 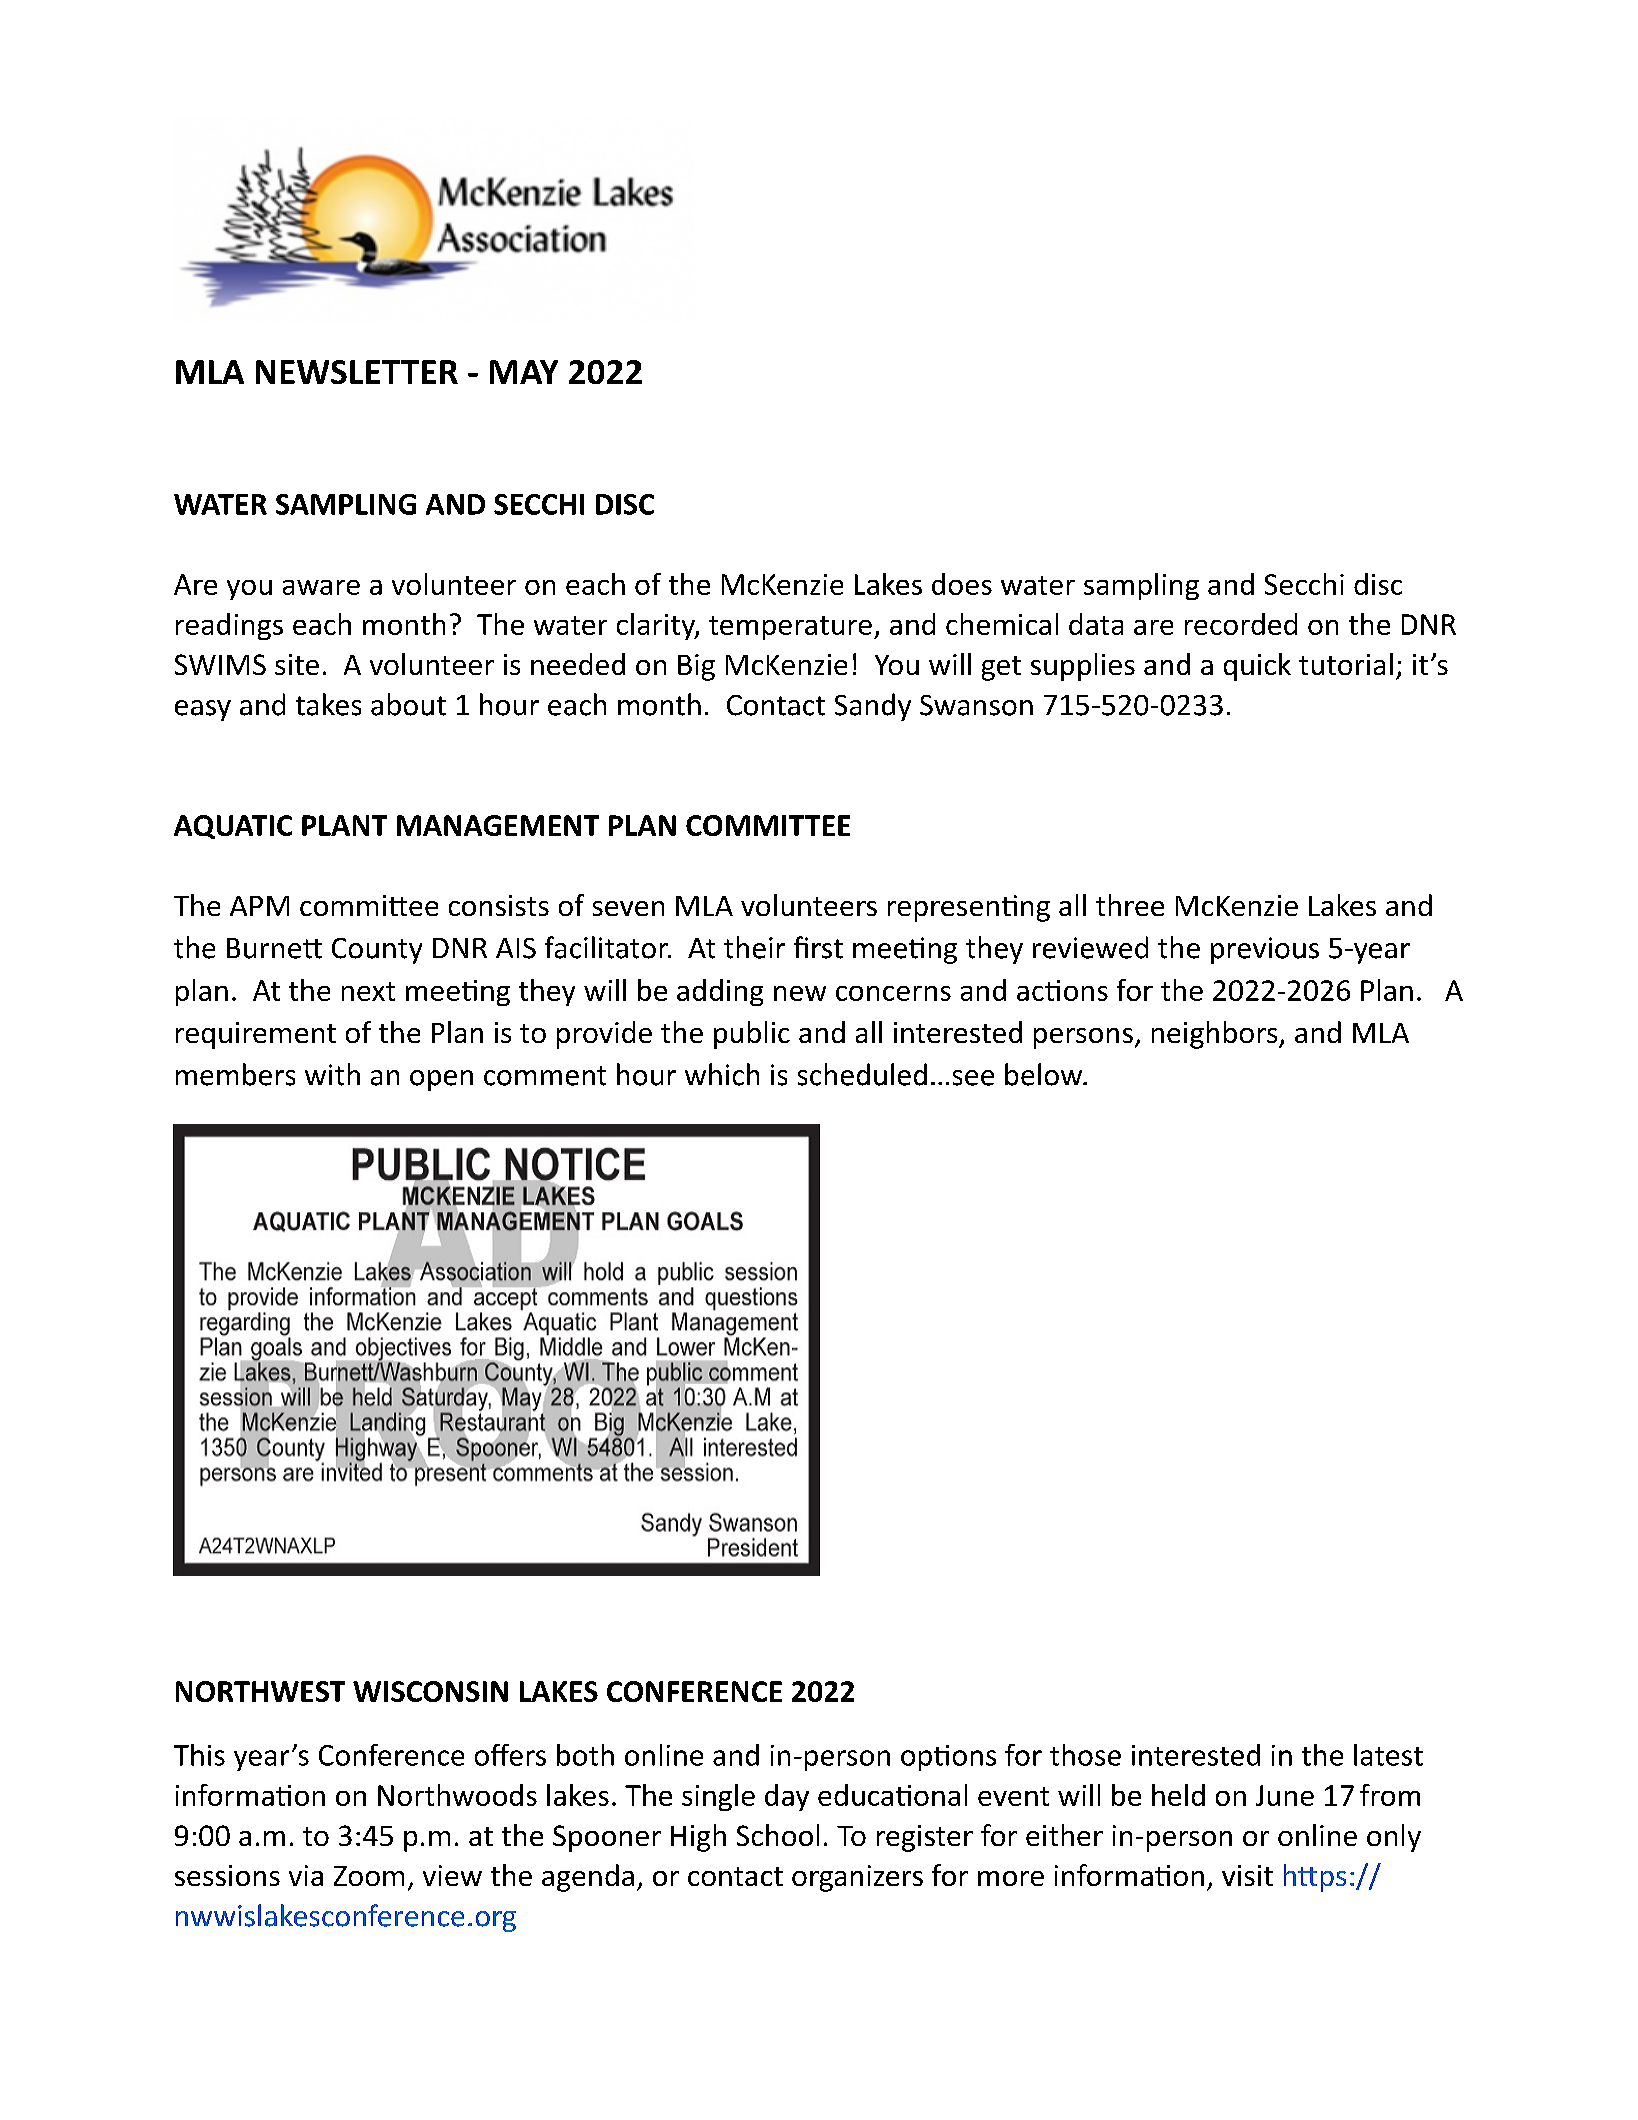 I want to click on with, so click(x=332, y=1074).
